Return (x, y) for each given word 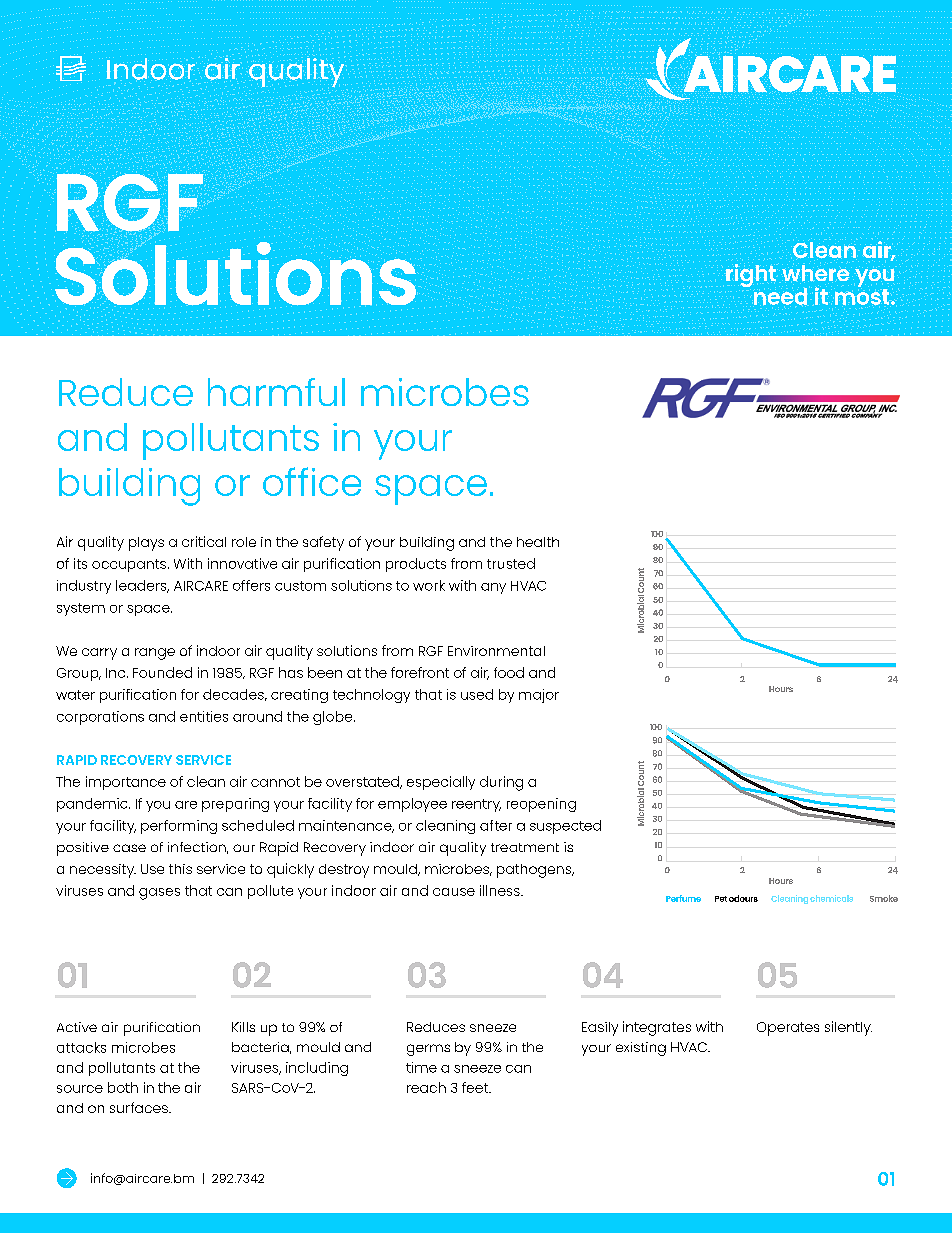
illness (501, 890)
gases (159, 894)
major (539, 696)
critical (204, 541)
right (751, 275)
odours (743, 898)
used (477, 694)
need (780, 296)
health (538, 542)
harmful (276, 392)
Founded (162, 672)
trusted (511, 563)
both (123, 1087)
